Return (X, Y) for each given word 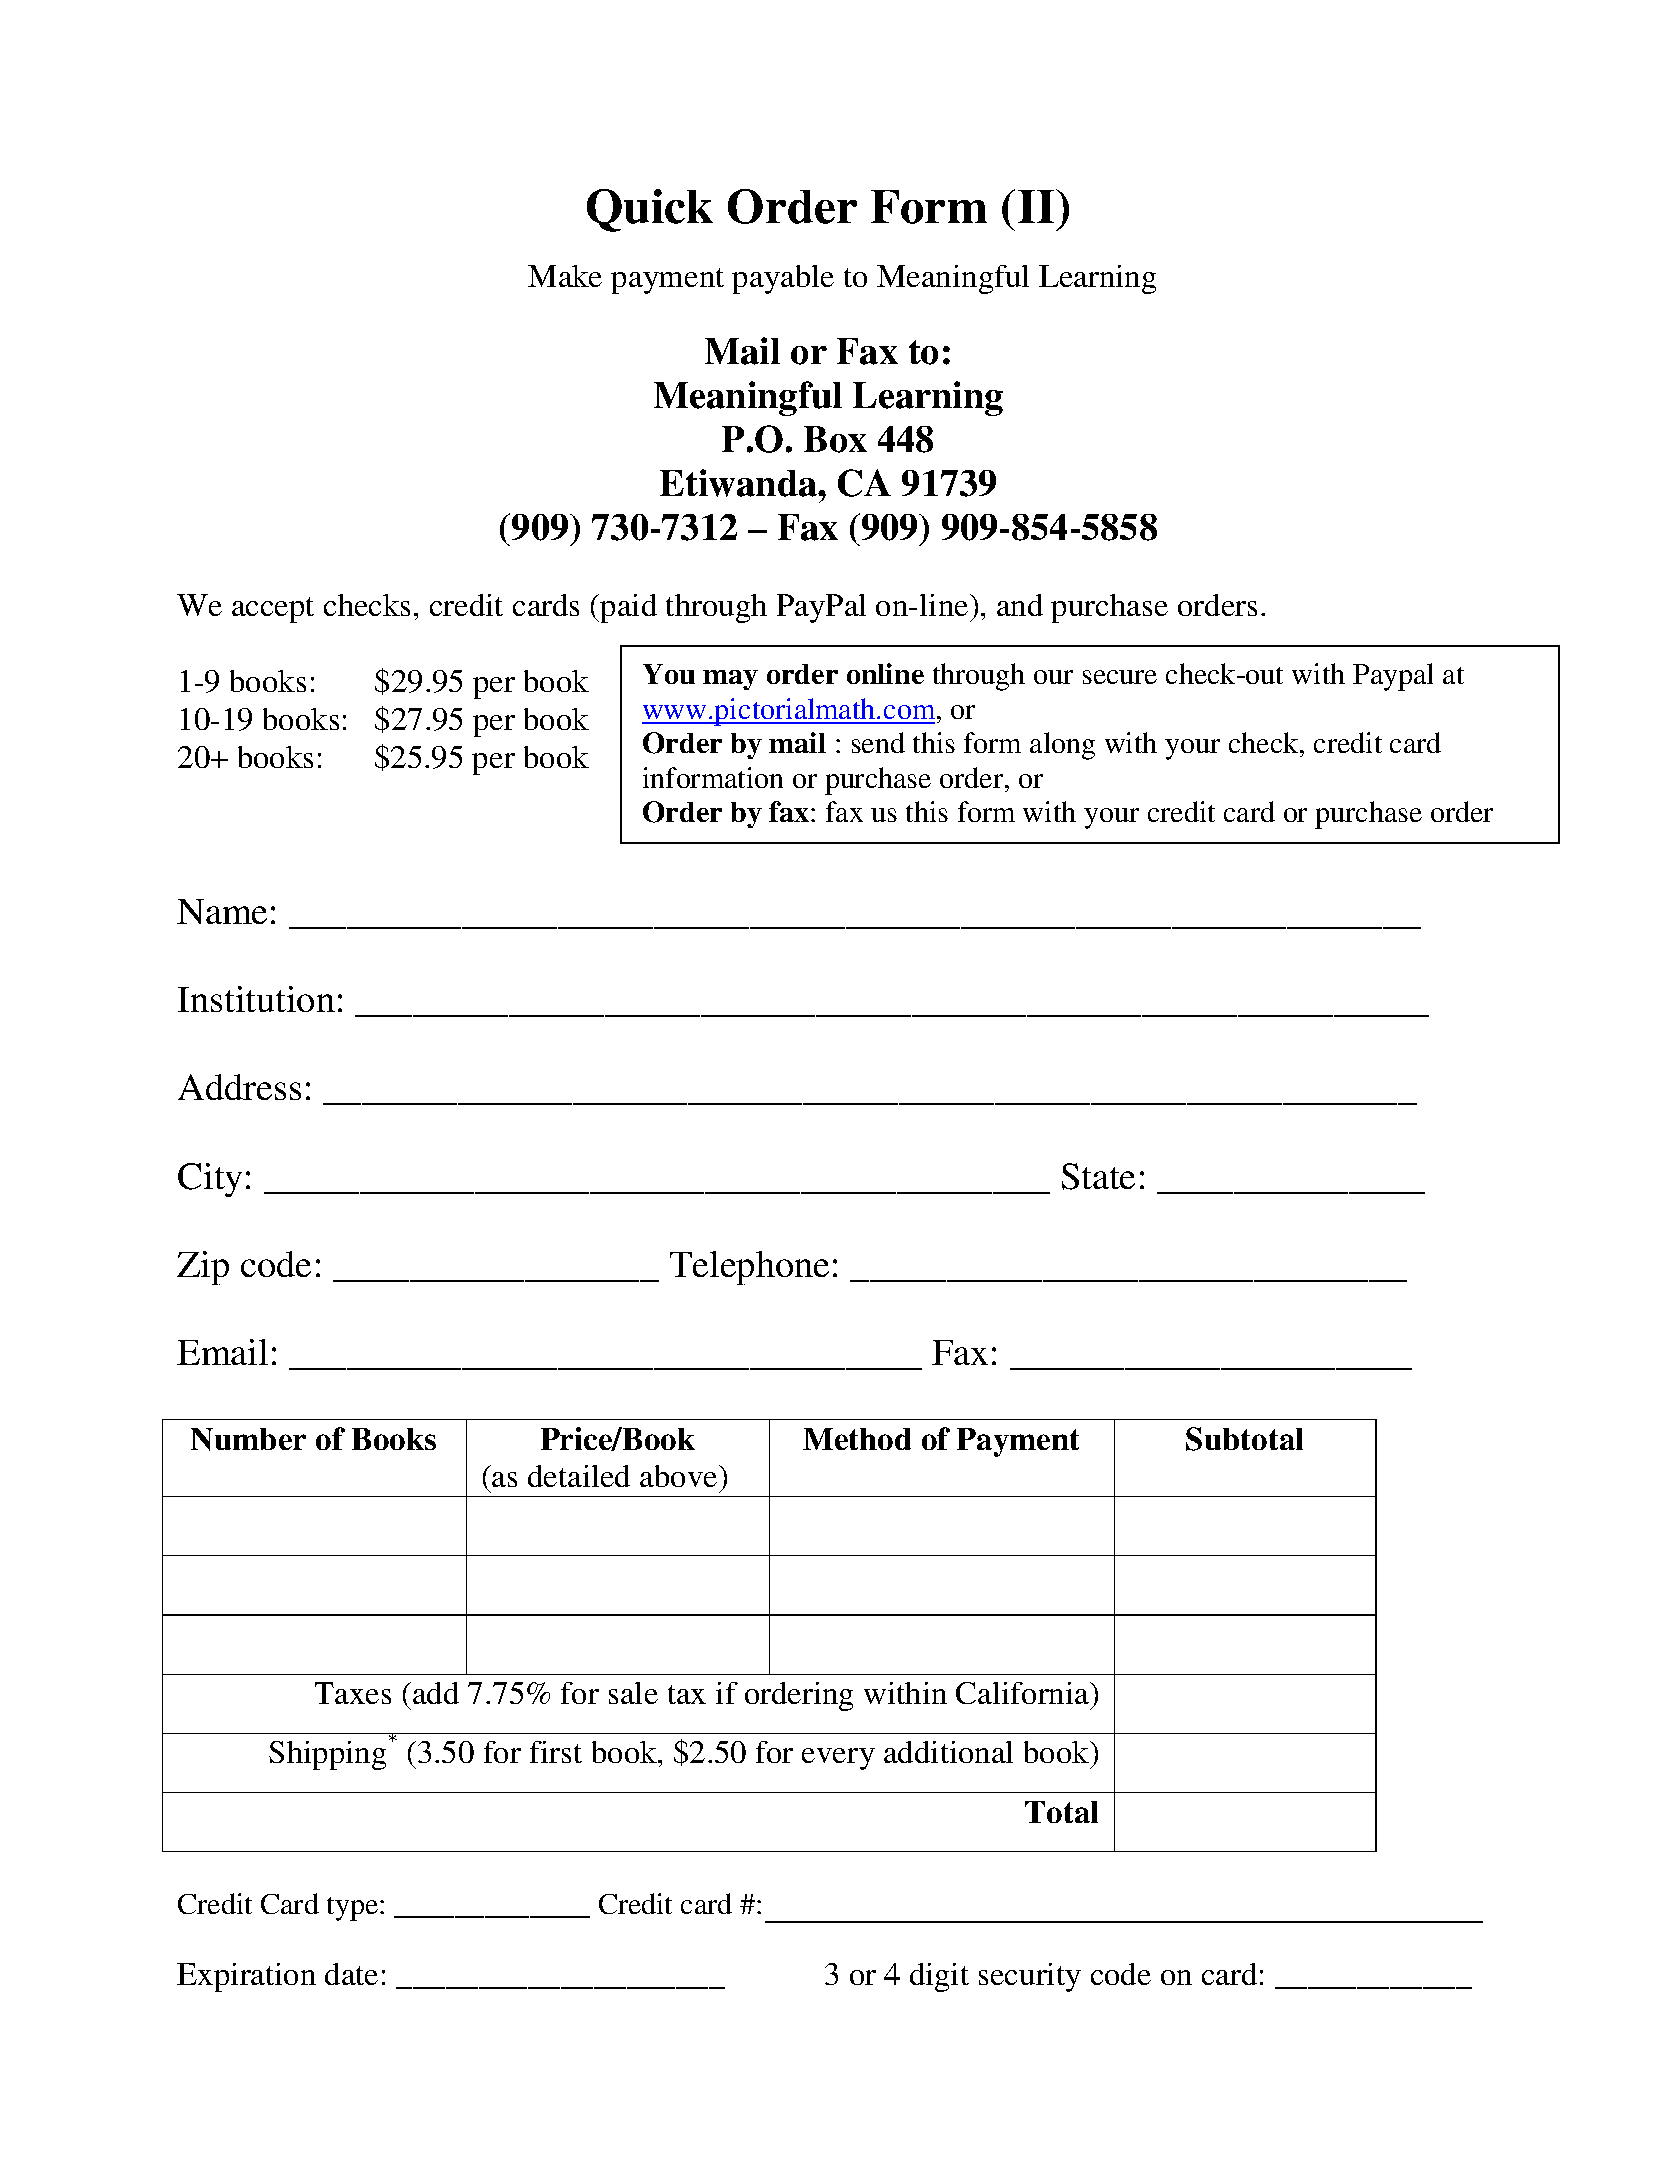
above (680, 1476)
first (556, 1752)
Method (857, 1439)
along (1062, 746)
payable (783, 279)
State (1098, 1176)
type (354, 1909)
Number (248, 1439)
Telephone (749, 1268)
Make (565, 276)
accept (273, 610)
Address (239, 1087)
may (730, 680)
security (1030, 1977)
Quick (650, 210)
